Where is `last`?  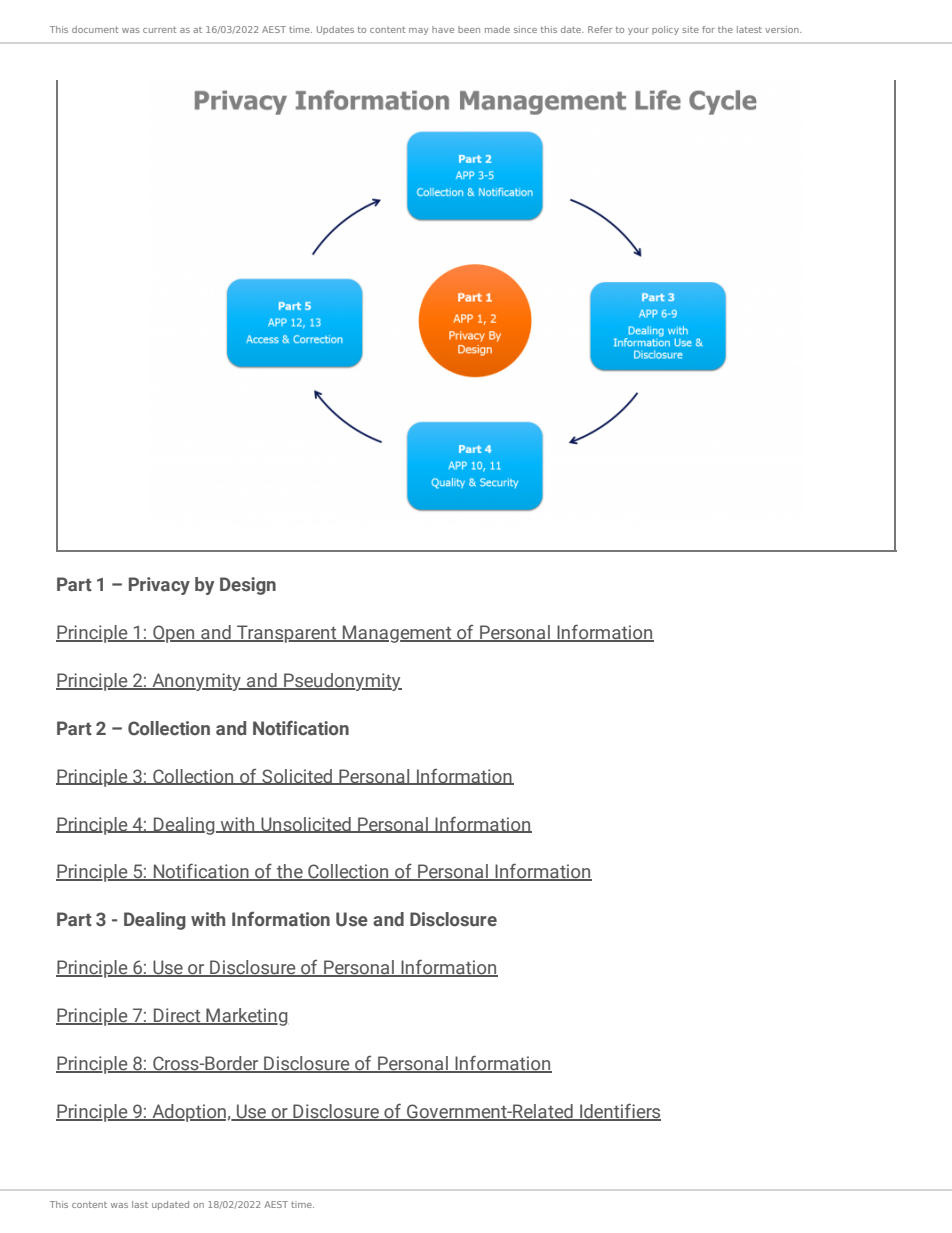
last is located at coordinates (140, 1204).
